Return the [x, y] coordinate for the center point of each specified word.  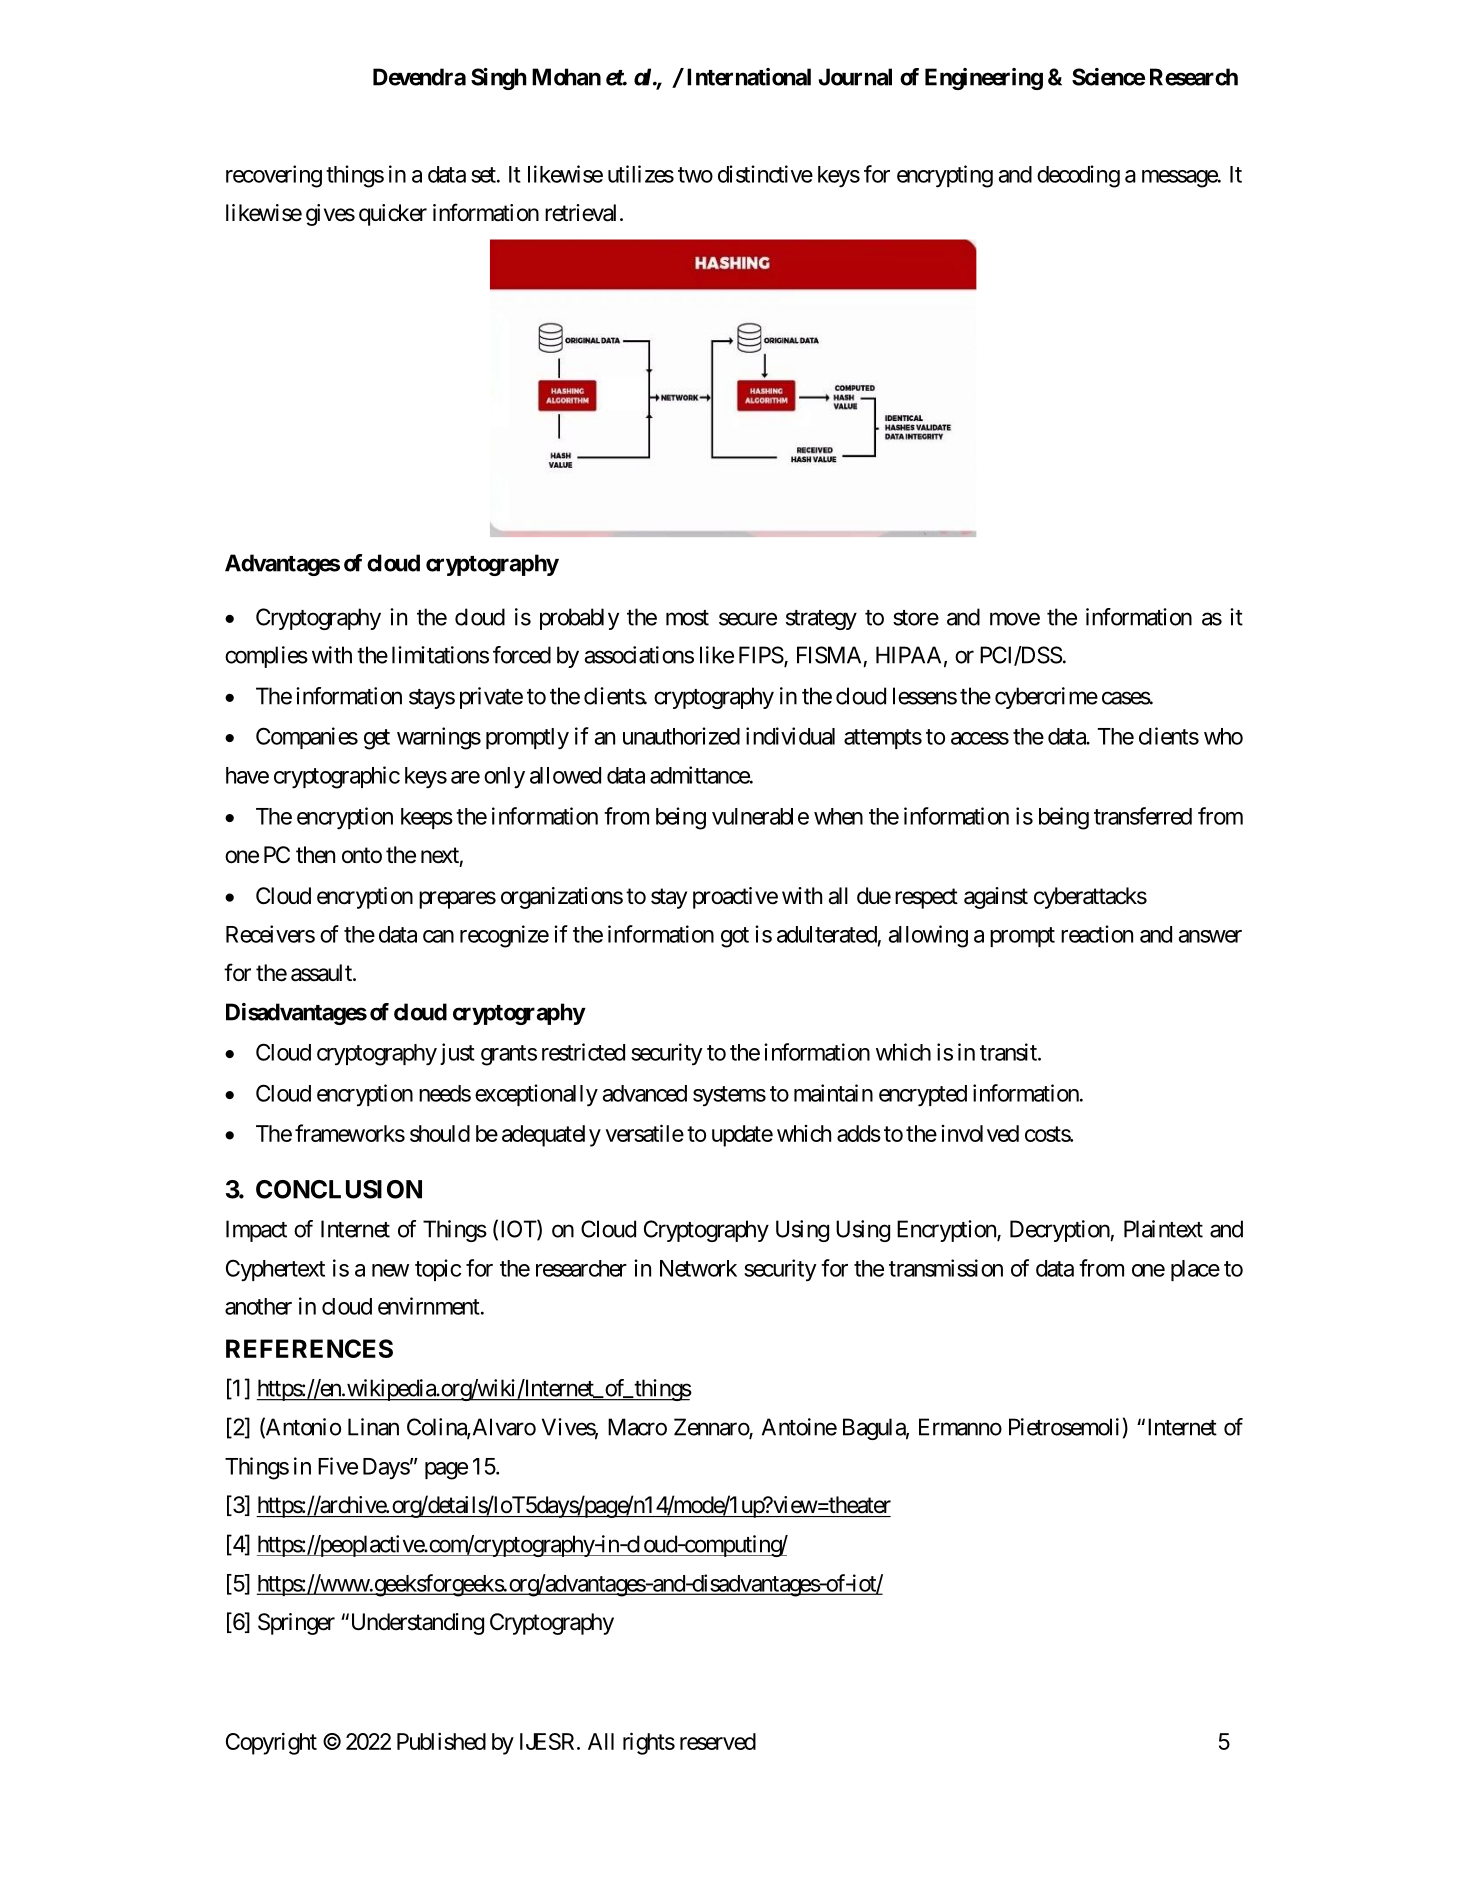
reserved [718, 1741]
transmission [946, 1268]
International [749, 77]
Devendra [419, 77]
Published [441, 1741]
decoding [1078, 176]
